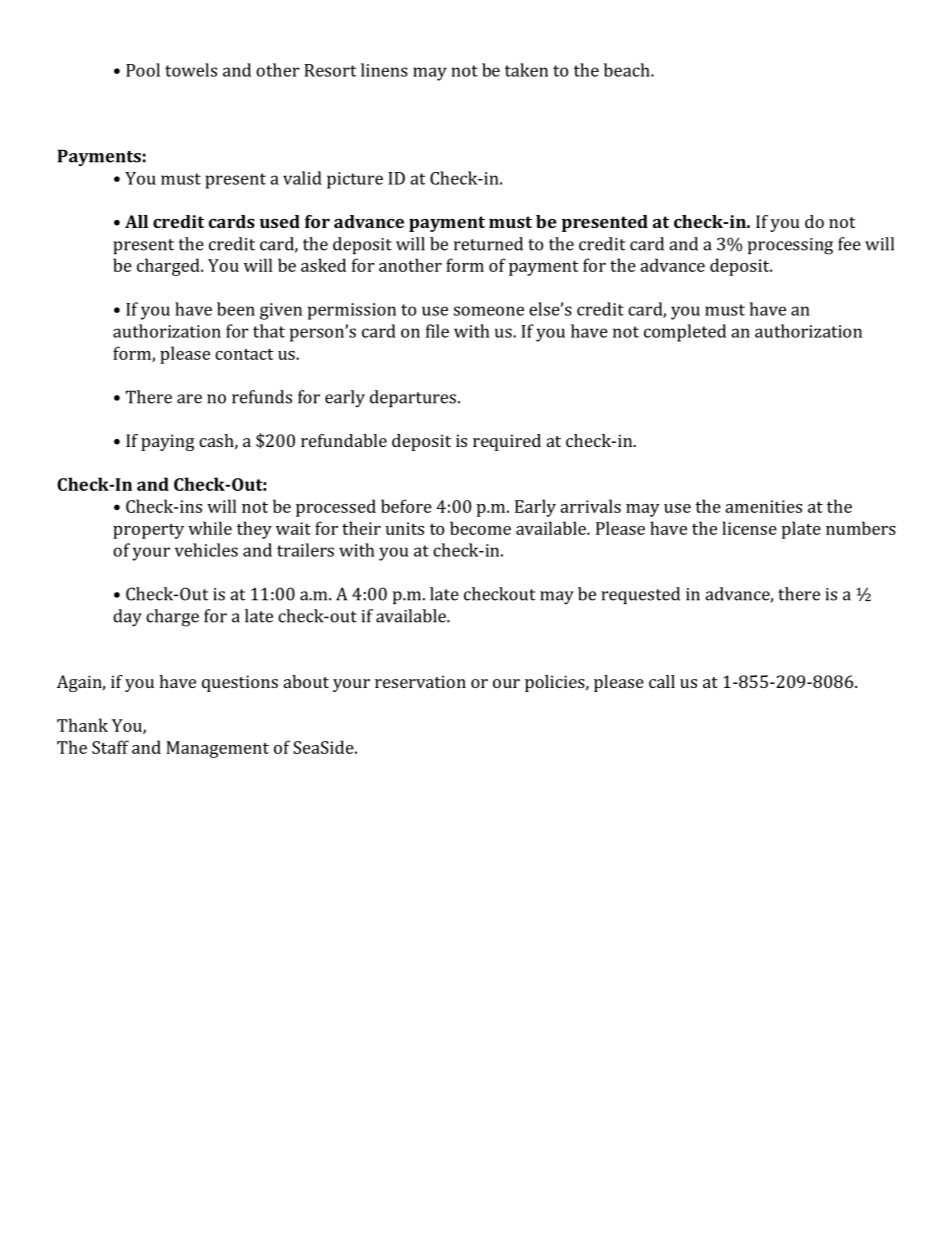 The height and width of the screenshot is (1233, 952). Describe the element at coordinates (662, 681) in the screenshot. I see `call` at that location.
